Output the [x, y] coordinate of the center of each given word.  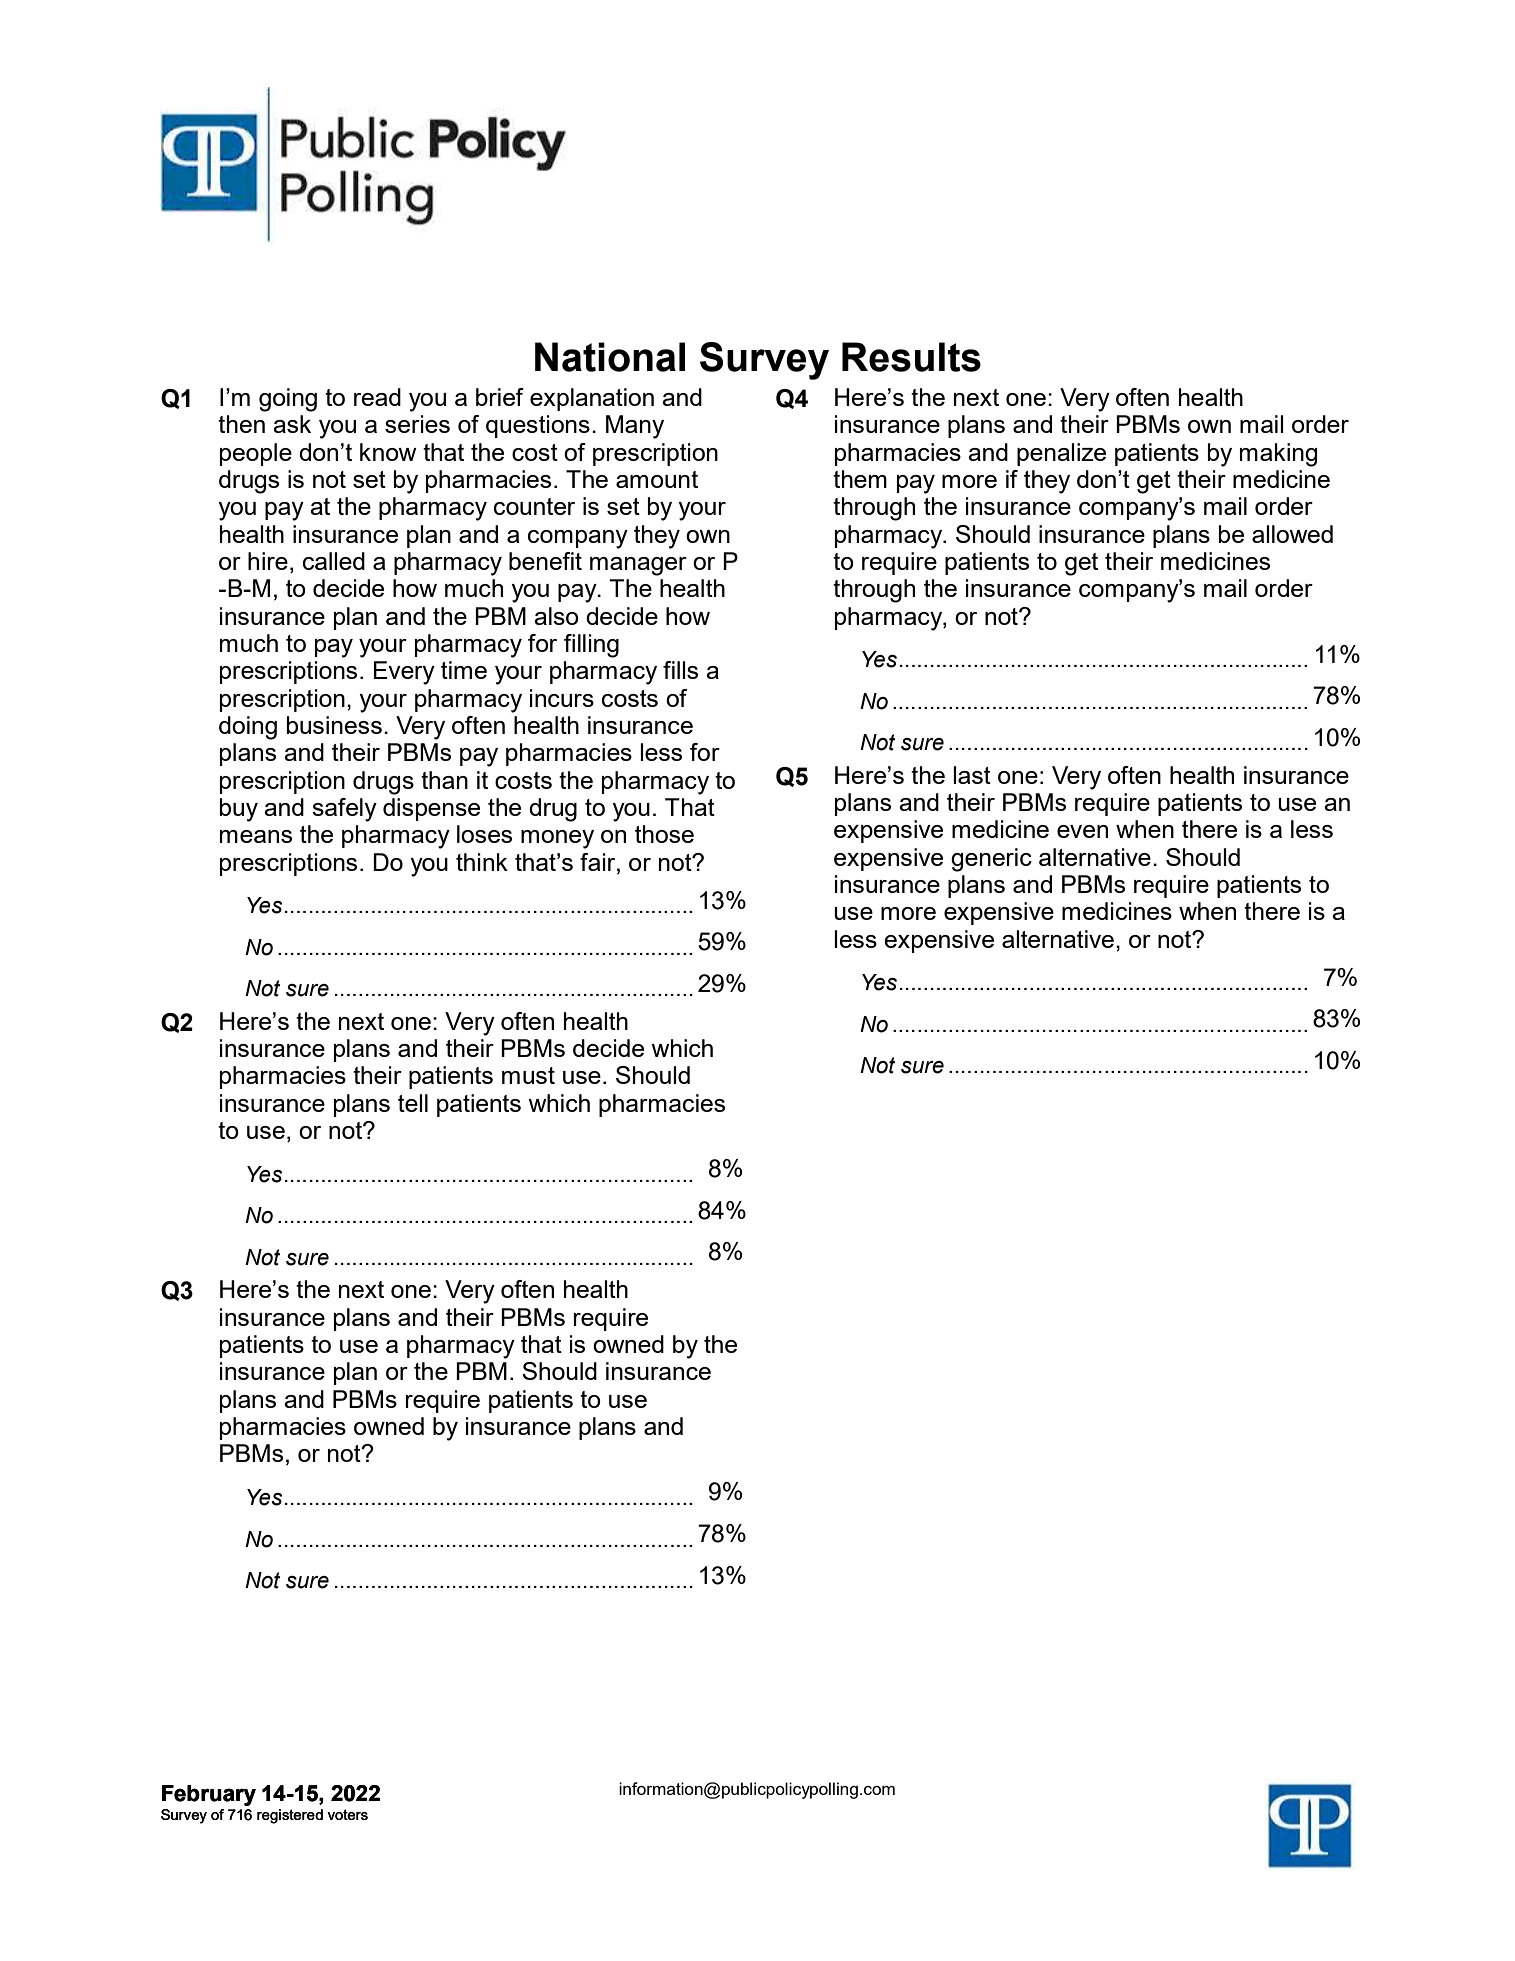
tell [413, 1103]
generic [991, 860]
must [528, 1075]
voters [347, 1814]
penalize [1061, 454]
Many [635, 427]
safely [344, 810]
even [1082, 831]
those [664, 834]
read [377, 397]
